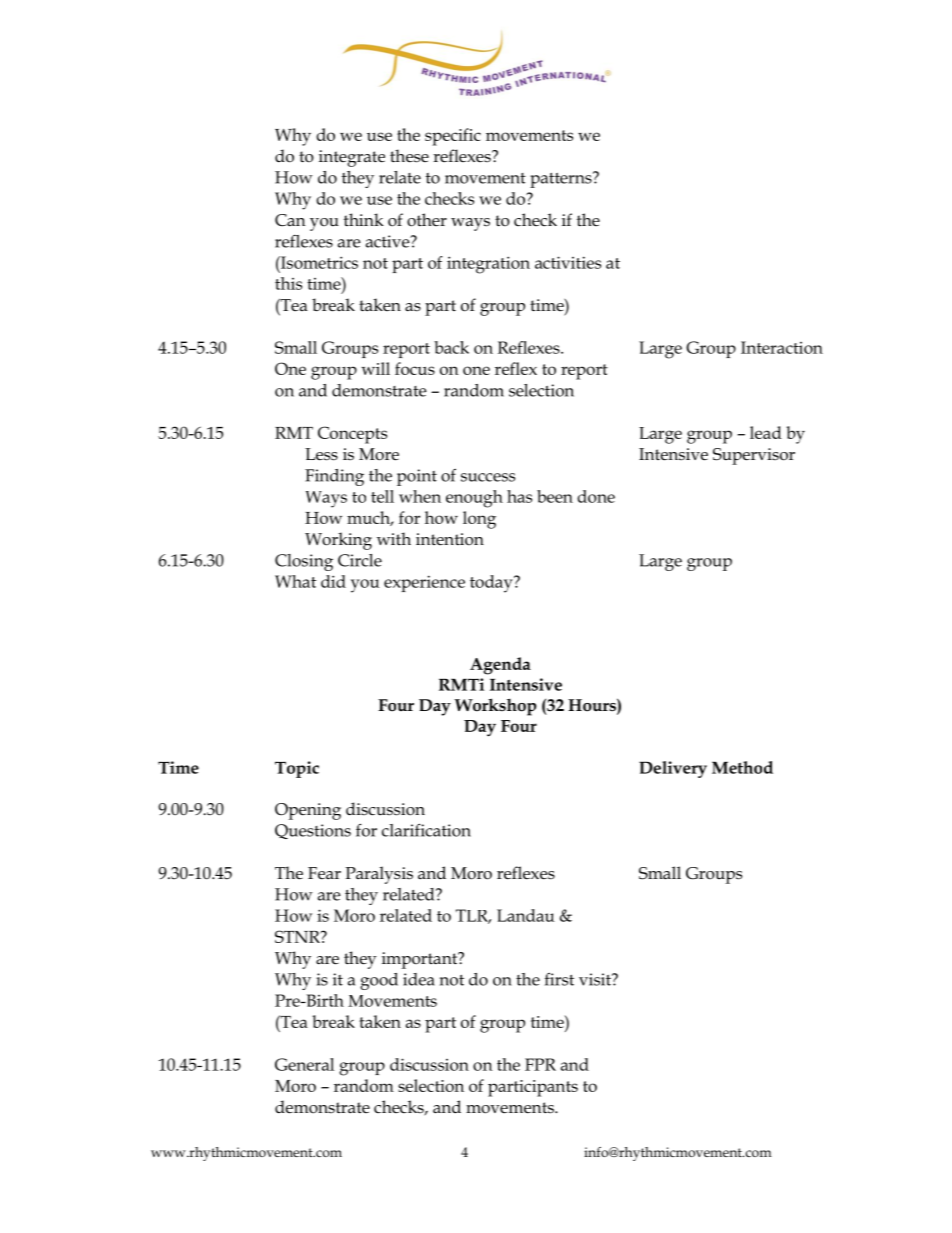 Image resolution: width=952 pixels, height=1233 pixels. What do you see at coordinates (352, 435) in the screenshot?
I see `Concepts` at bounding box center [352, 435].
